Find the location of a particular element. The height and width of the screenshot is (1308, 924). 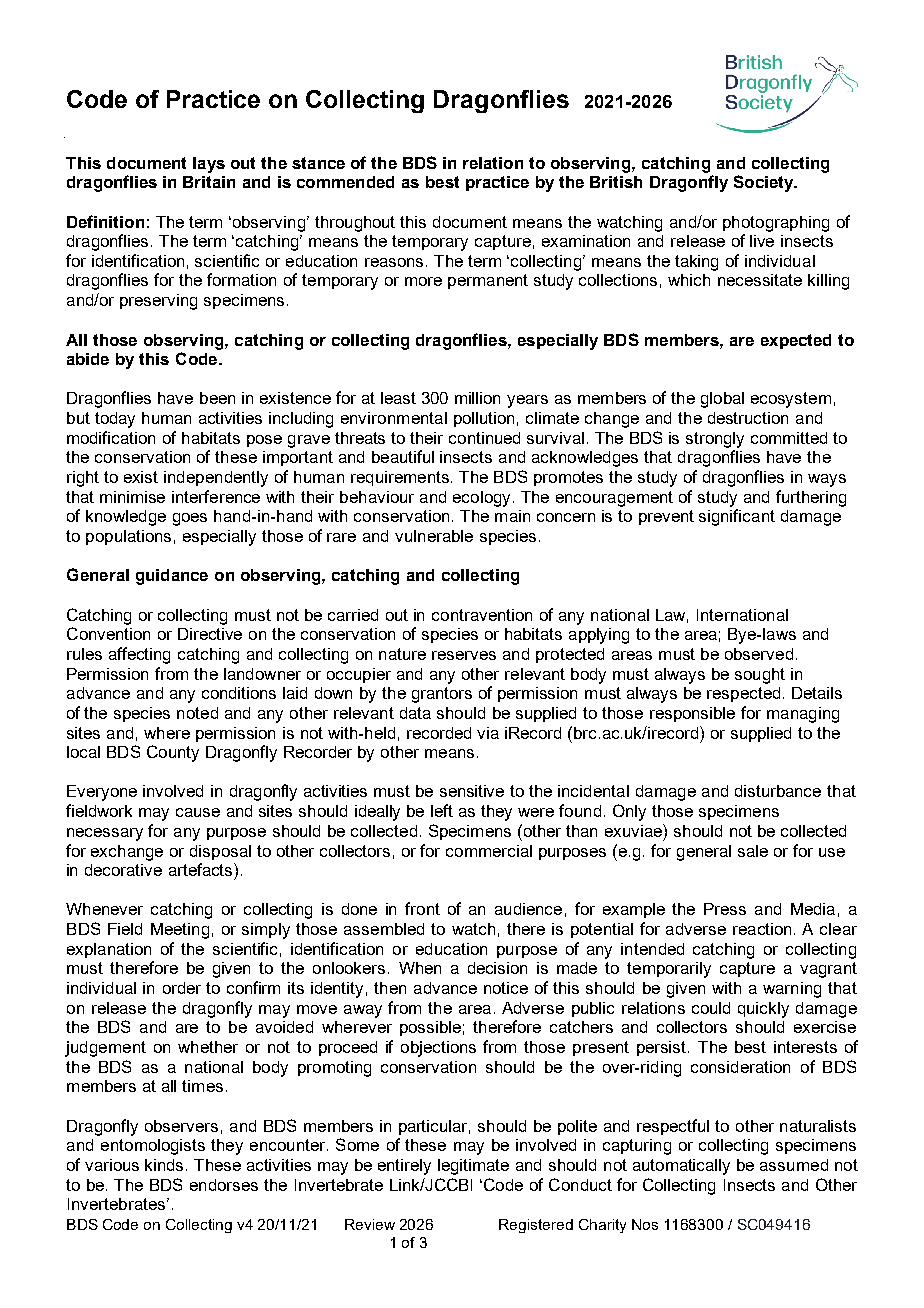

commercial is located at coordinates (489, 851).
